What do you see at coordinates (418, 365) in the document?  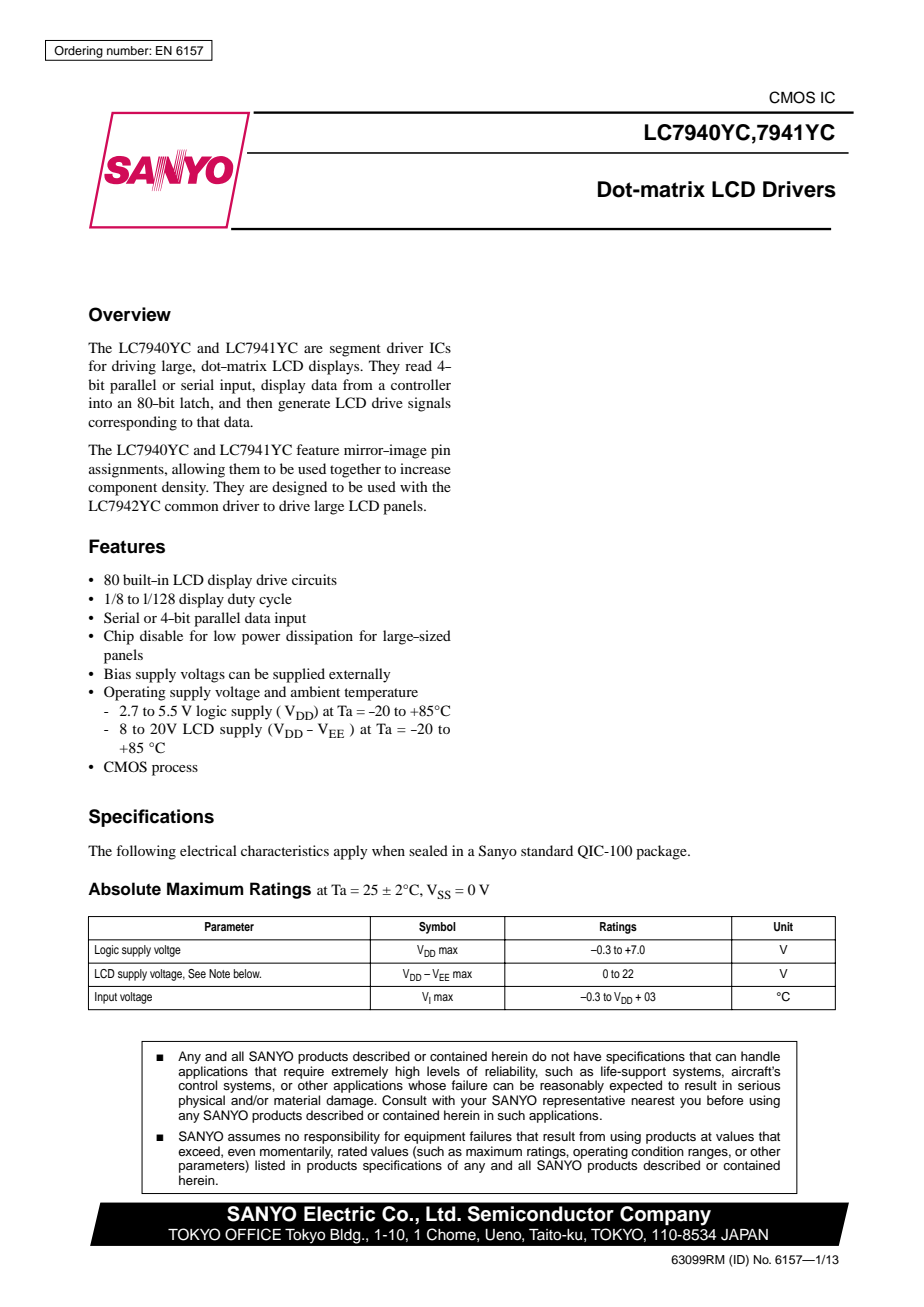 I see `read` at bounding box center [418, 365].
